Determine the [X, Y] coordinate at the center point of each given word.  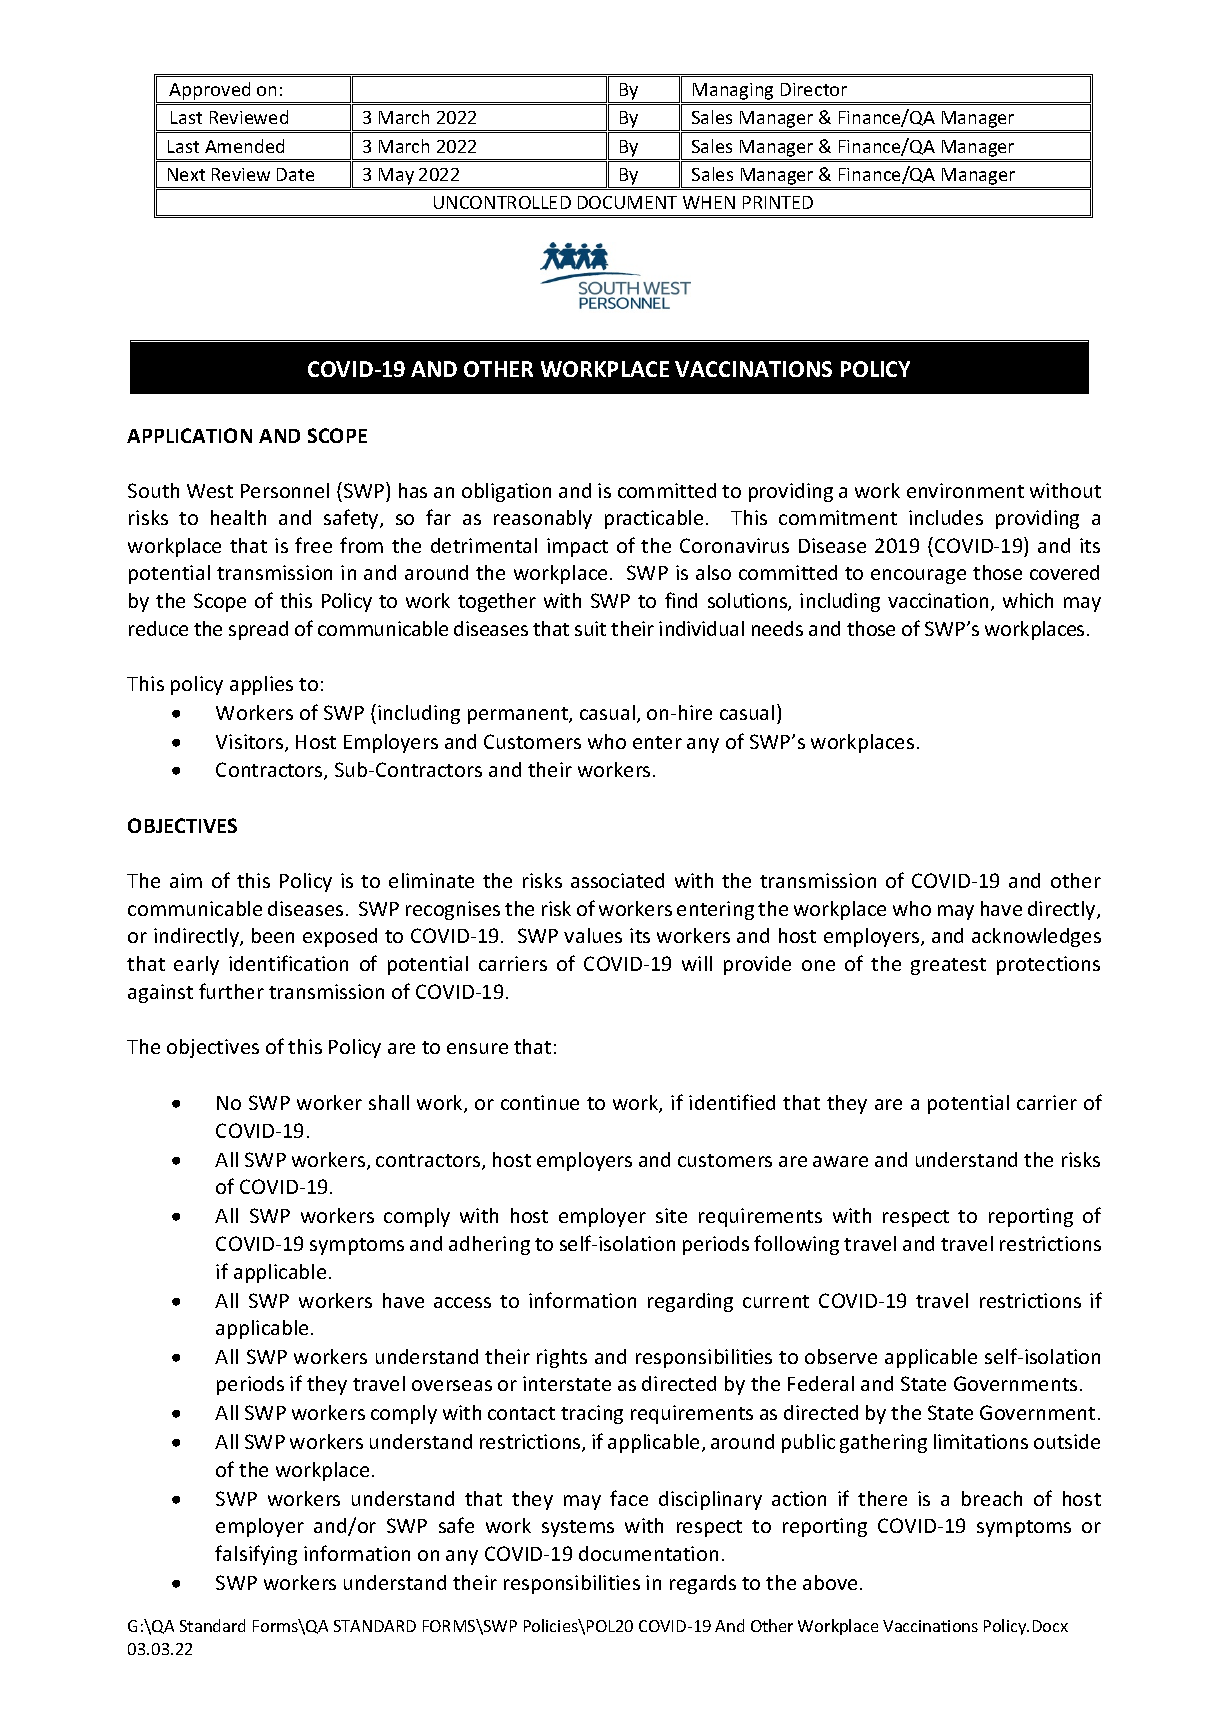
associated [617, 880]
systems [578, 1528]
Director [814, 89]
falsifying [256, 1555]
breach [992, 1498]
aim [186, 880]
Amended [244, 146]
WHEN [709, 202]
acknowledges [1036, 937]
